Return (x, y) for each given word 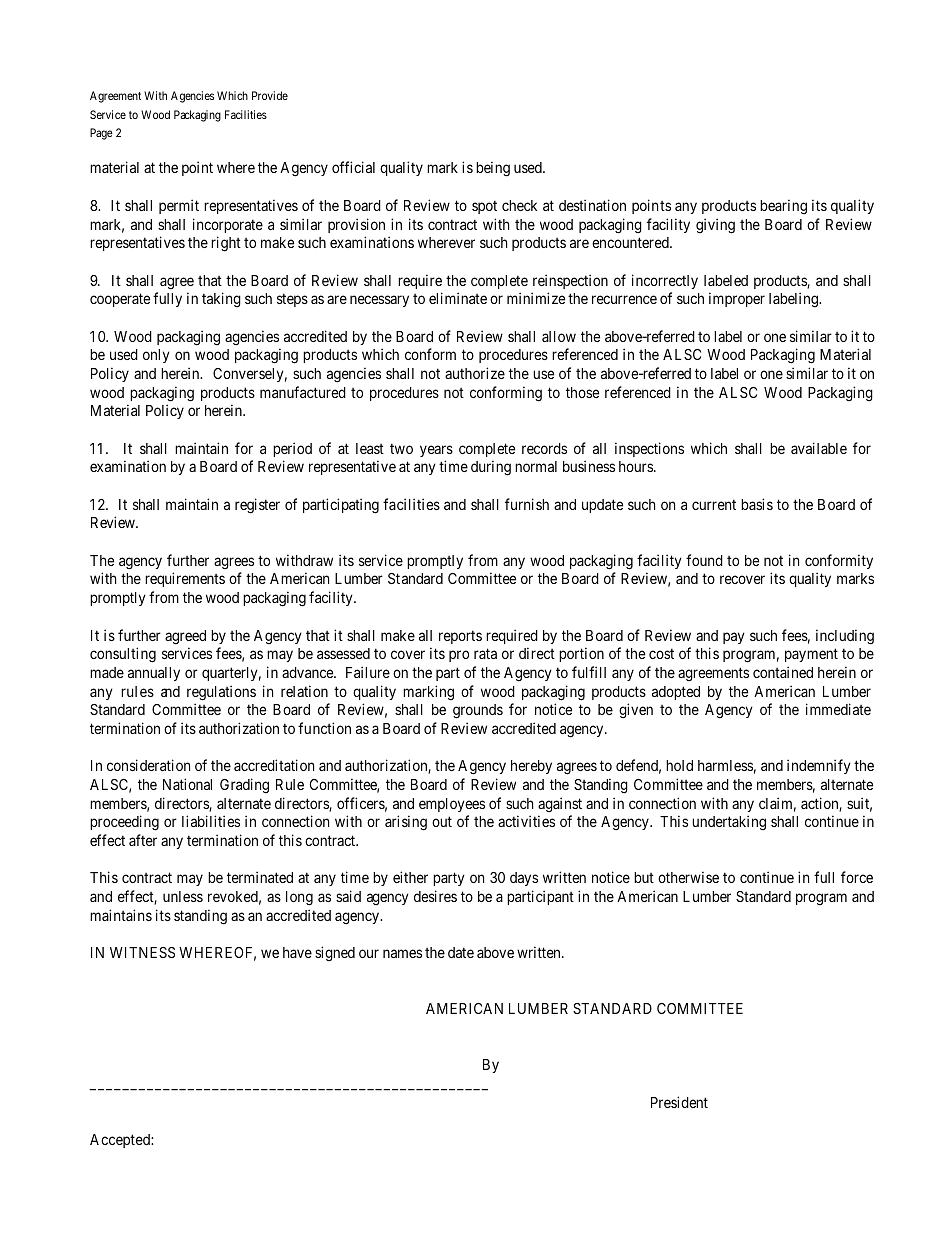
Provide (270, 95)
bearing (783, 206)
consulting (123, 655)
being (493, 169)
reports (460, 637)
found (704, 560)
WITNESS (142, 952)
